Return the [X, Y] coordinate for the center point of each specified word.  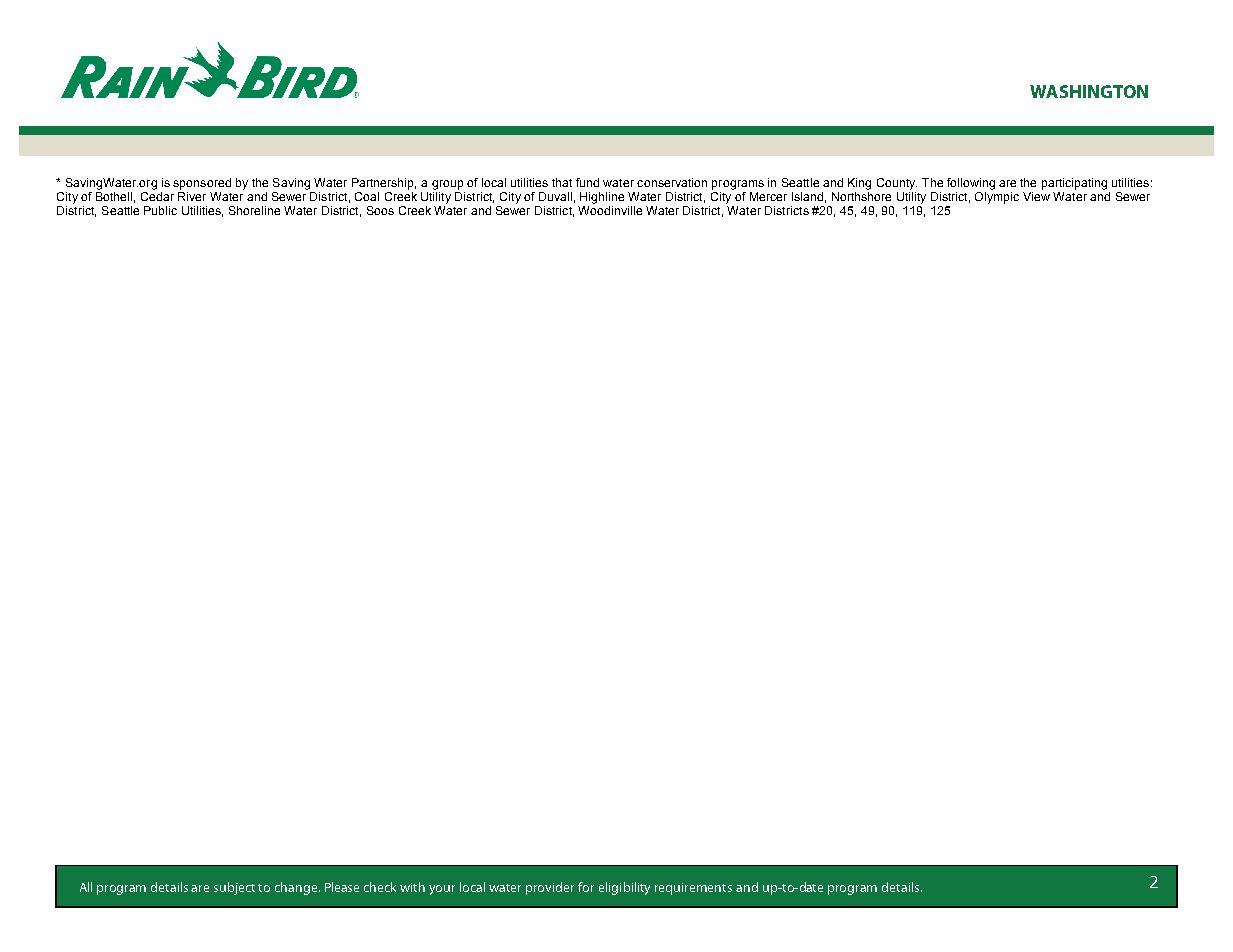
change [297, 888]
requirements [693, 889]
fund [587, 182]
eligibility [624, 888]
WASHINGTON [1089, 91]
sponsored [202, 184]
